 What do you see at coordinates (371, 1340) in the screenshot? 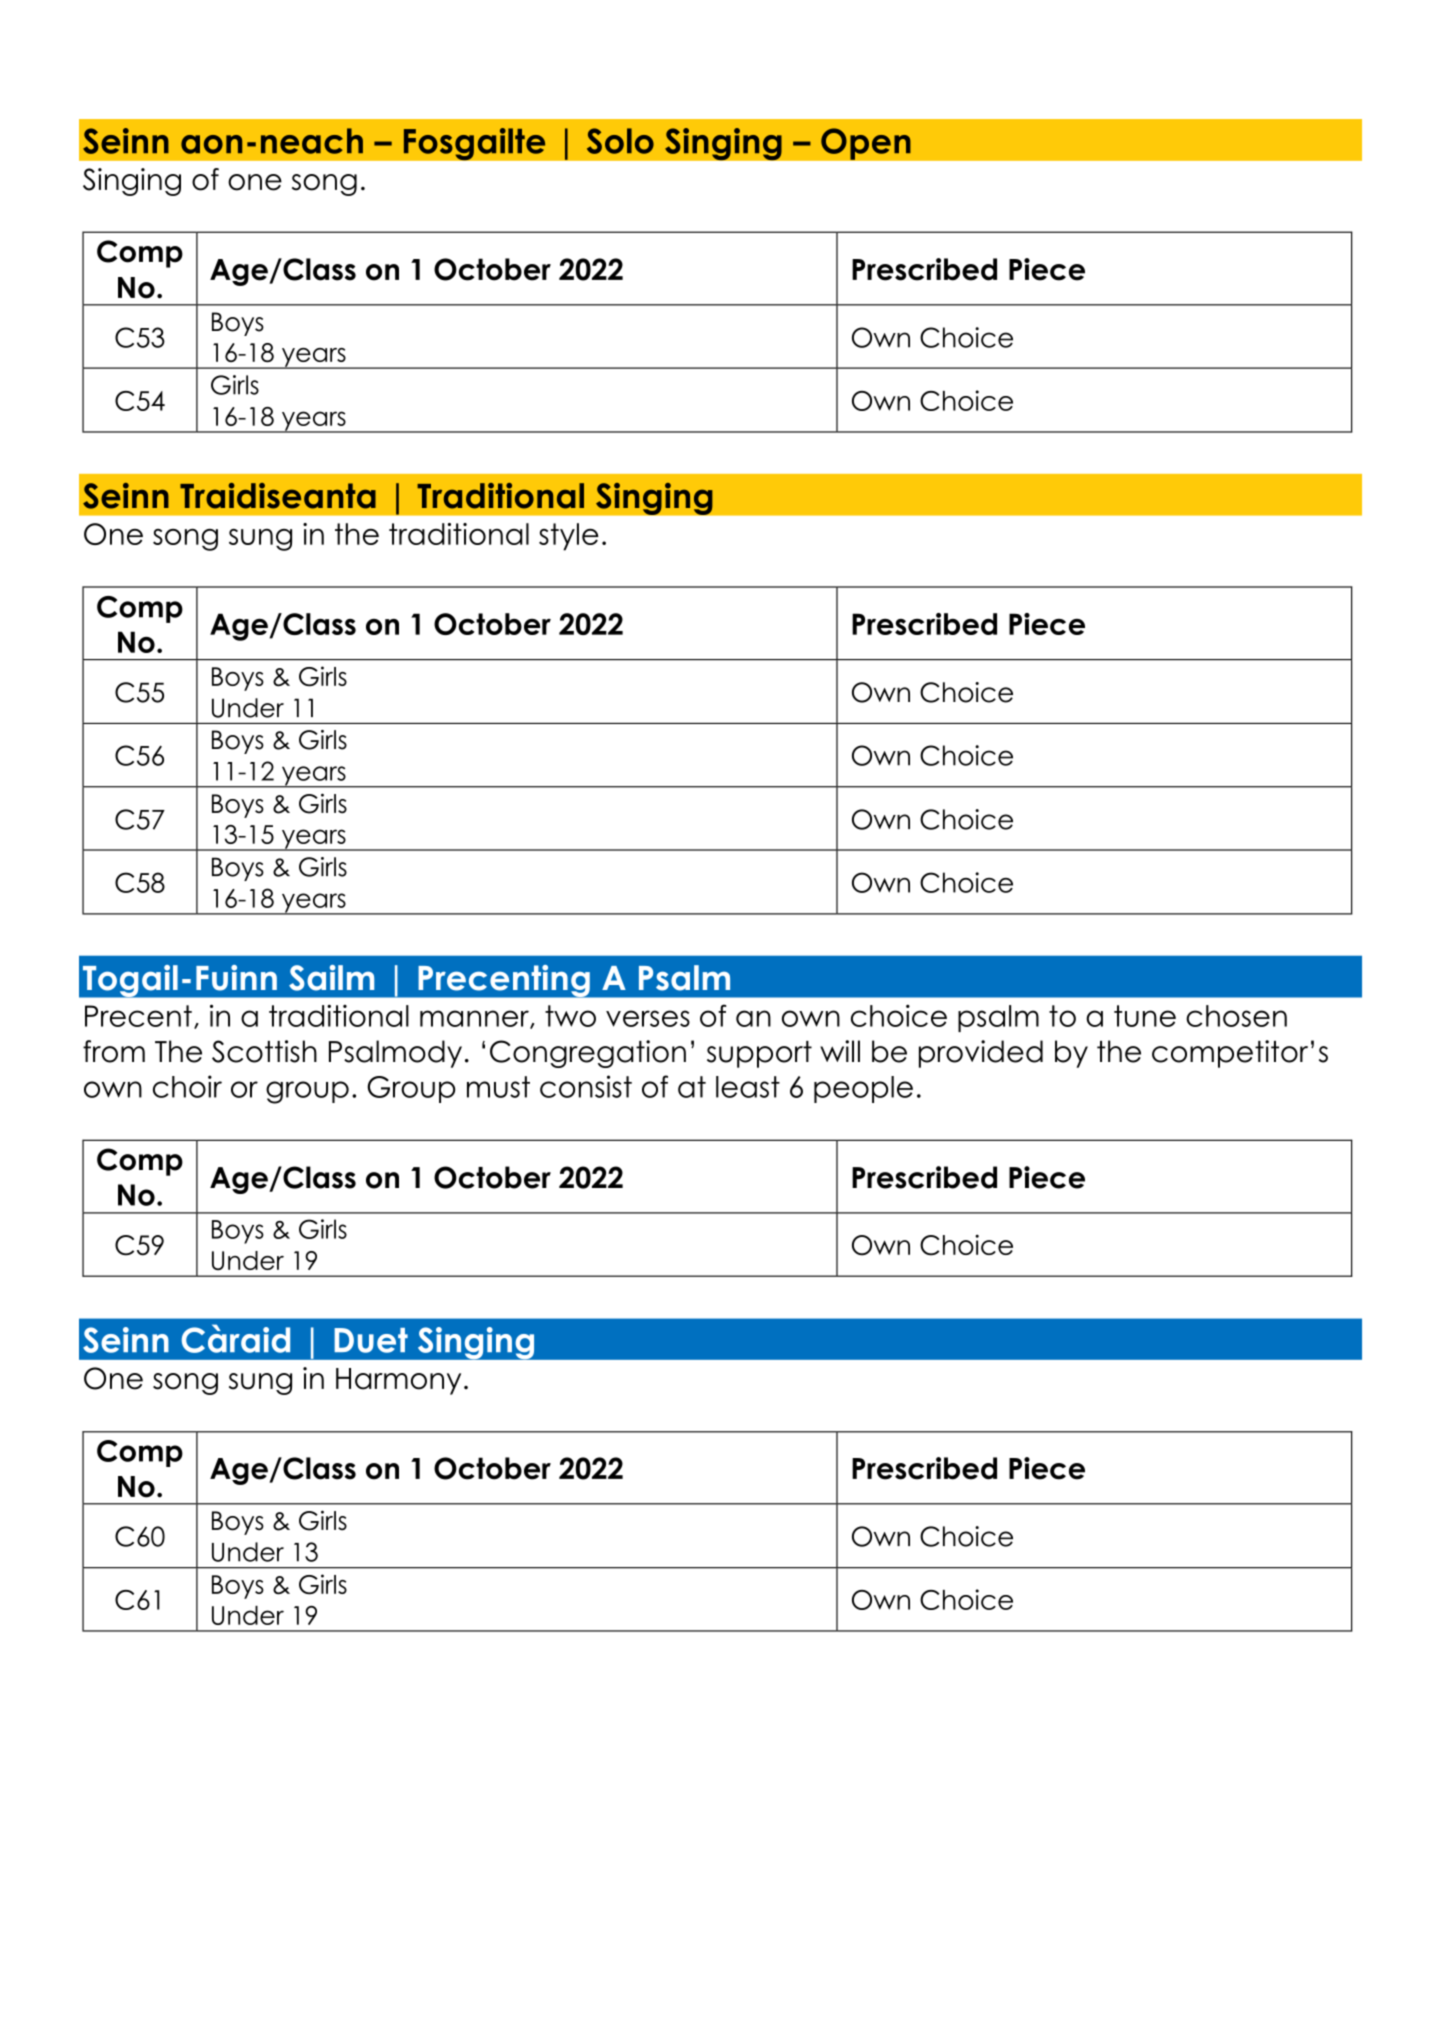
I see `Duet` at bounding box center [371, 1340].
